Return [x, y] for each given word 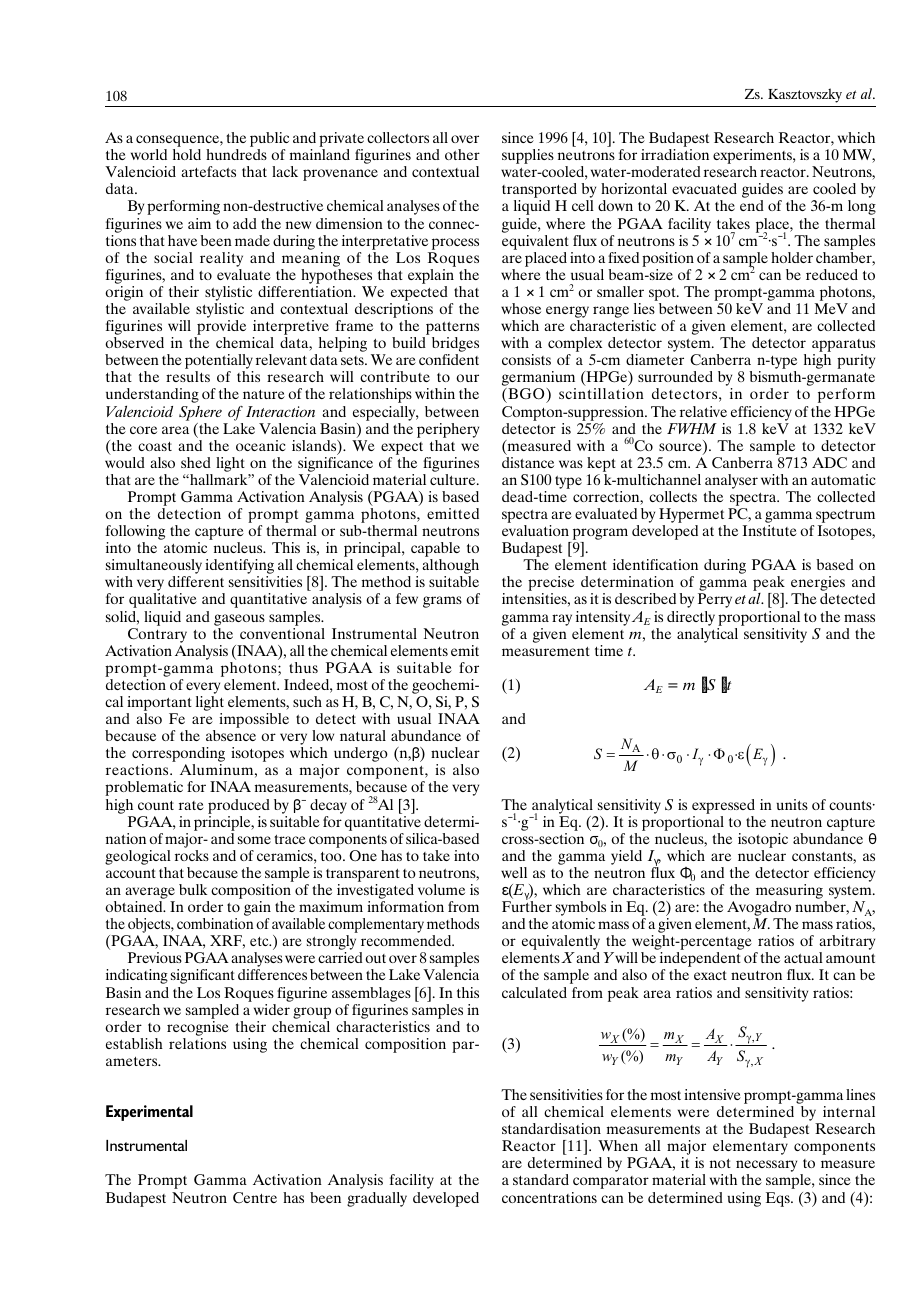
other [462, 154]
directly [691, 618]
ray [562, 620]
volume [441, 889]
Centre [255, 1198]
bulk [193, 889]
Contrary [157, 635]
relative [703, 411]
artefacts [208, 171]
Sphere [200, 413]
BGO [526, 395]
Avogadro [759, 910]
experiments [753, 158]
